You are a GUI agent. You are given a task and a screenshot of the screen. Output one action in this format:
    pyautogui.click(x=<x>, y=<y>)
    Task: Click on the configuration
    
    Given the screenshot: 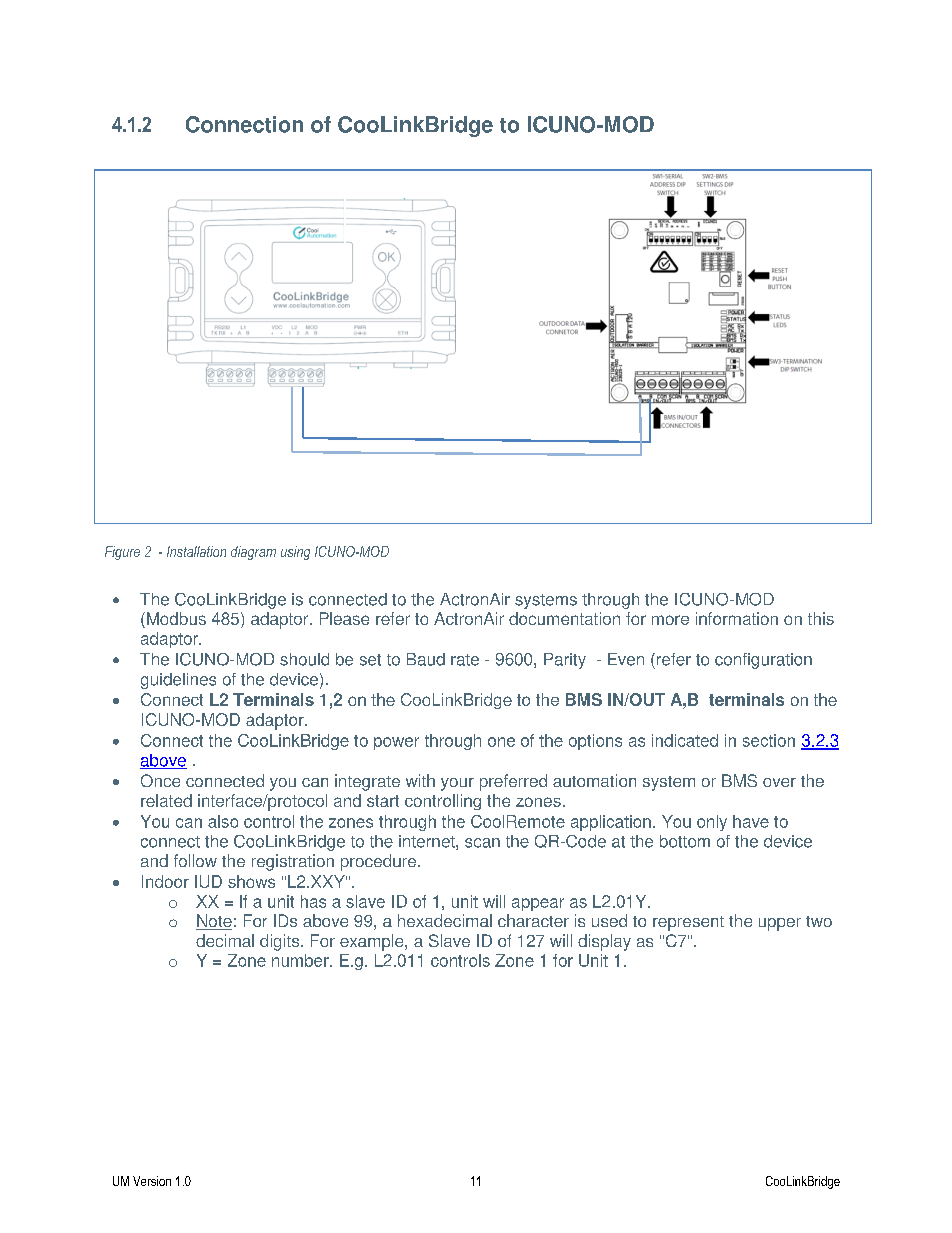 What is the action you would take?
    pyautogui.click(x=763, y=661)
